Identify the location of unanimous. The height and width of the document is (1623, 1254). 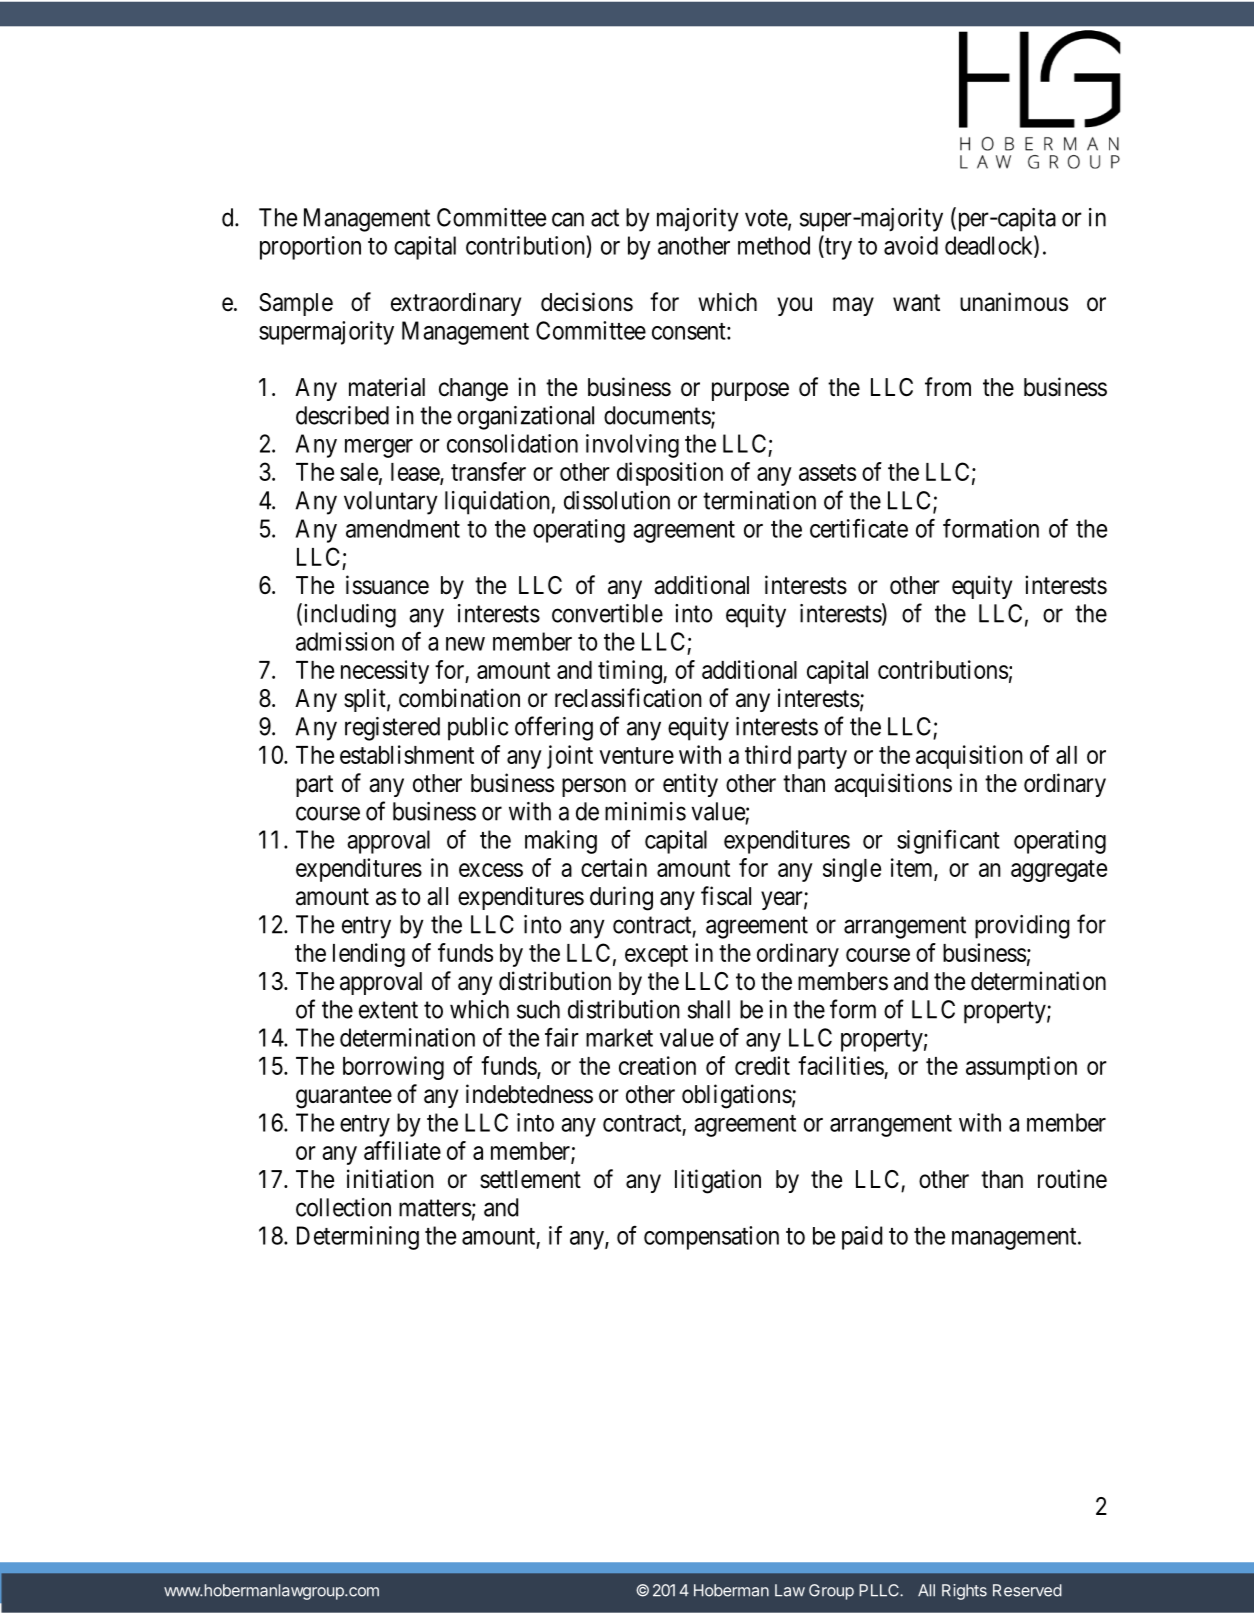
(1014, 302).
